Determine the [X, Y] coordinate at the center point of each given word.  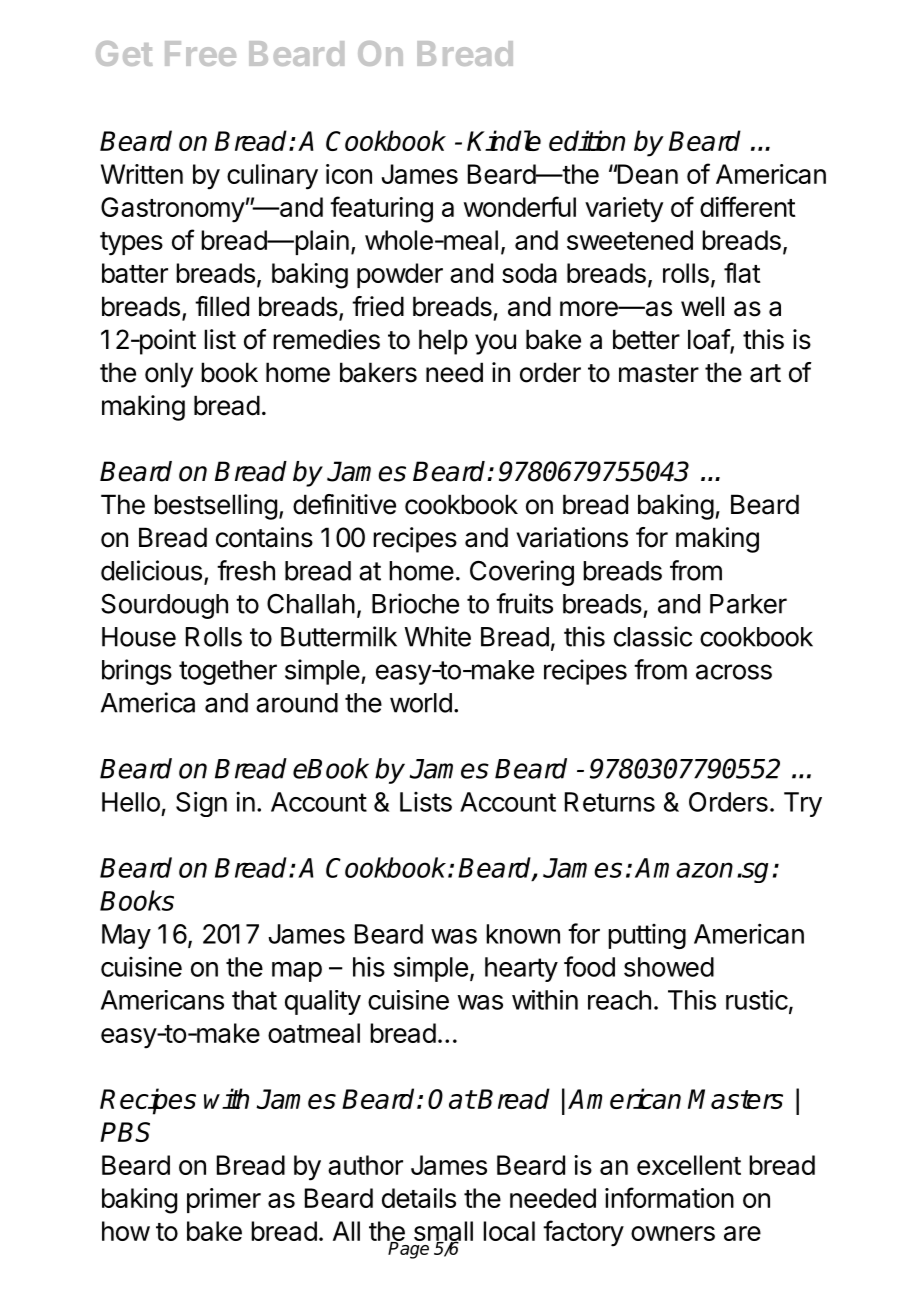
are [742, 1233]
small [443, 1232]
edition [587, 140]
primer [224, 1200]
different [748, 206]
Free [200, 53]
